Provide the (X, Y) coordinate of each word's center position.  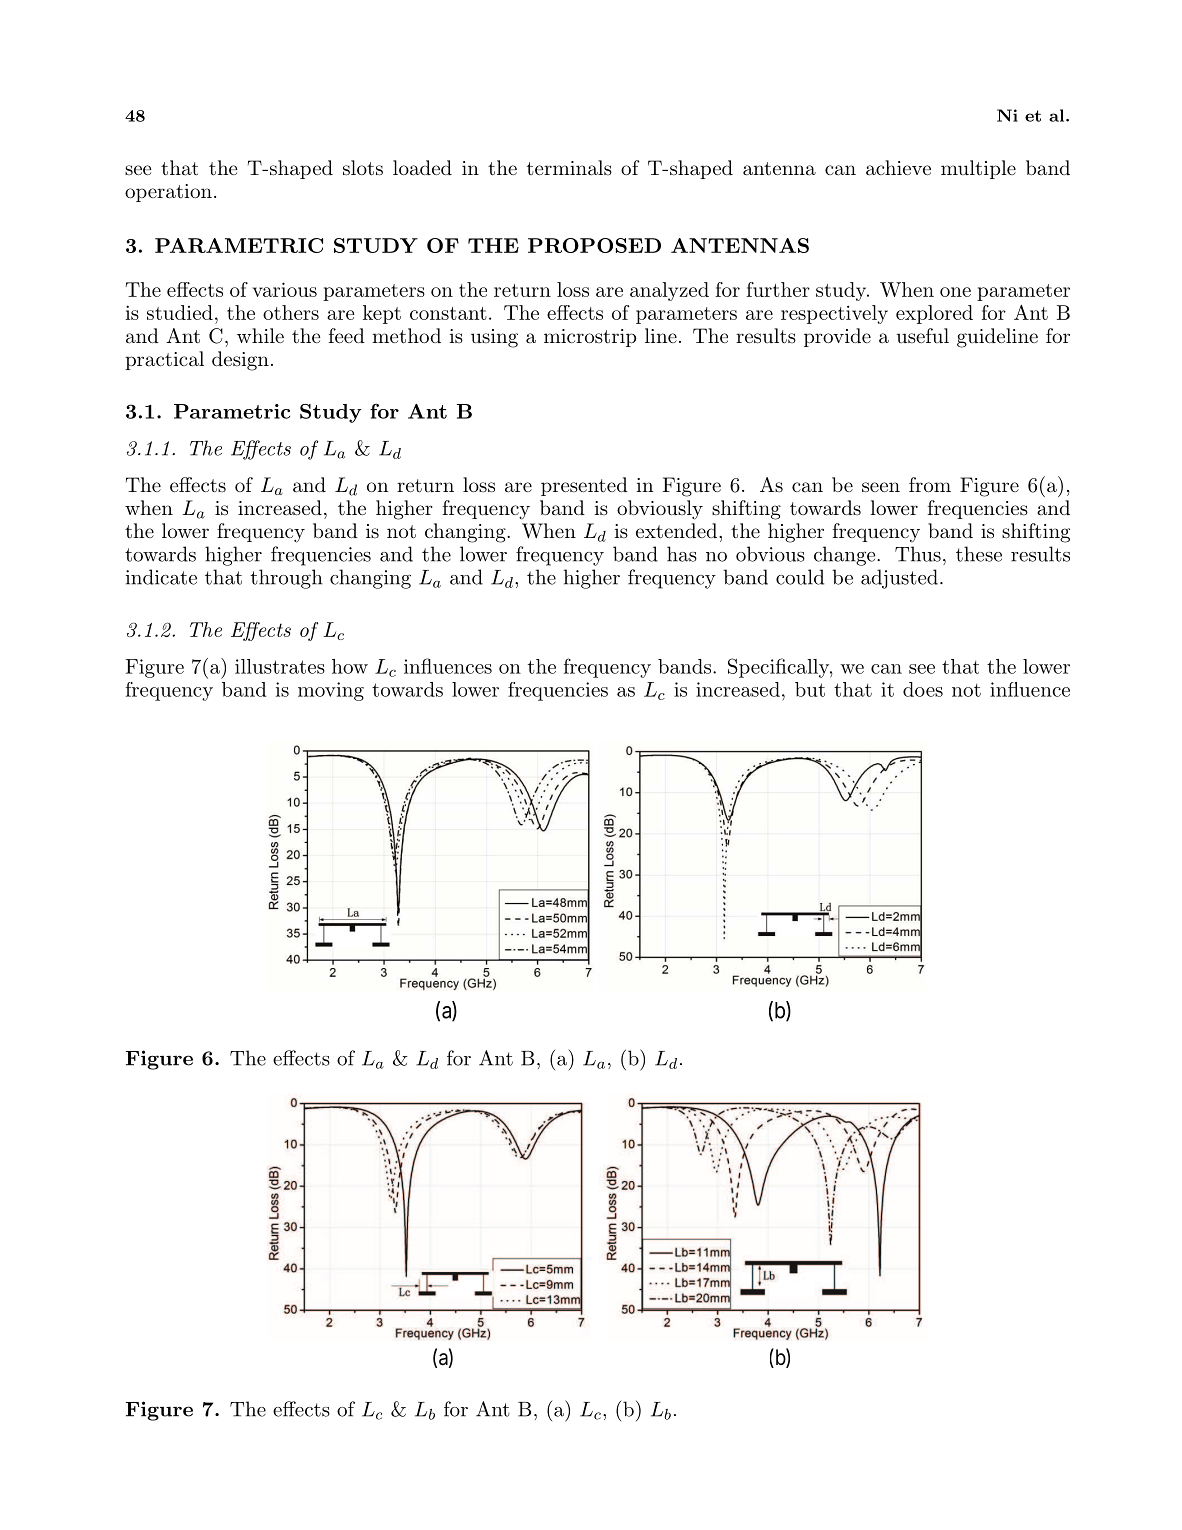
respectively (834, 314)
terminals (569, 168)
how (350, 666)
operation (168, 193)
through (287, 579)
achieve (898, 168)
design (240, 361)
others (291, 312)
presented (584, 486)
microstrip (590, 338)
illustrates (280, 666)
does (923, 689)
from (930, 484)
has (682, 554)
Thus (918, 554)
